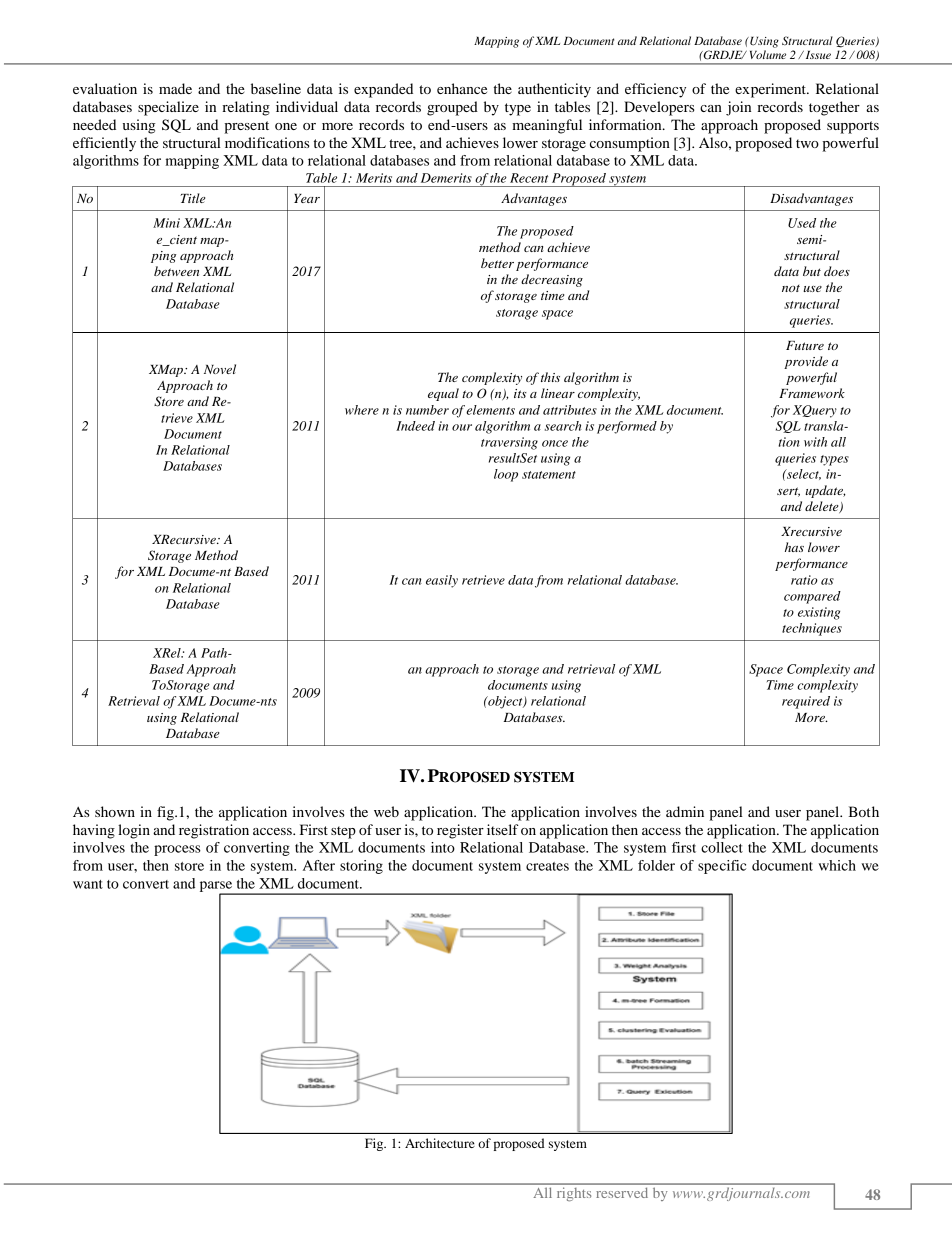 The height and width of the screenshot is (1233, 952). Describe the element at coordinates (175, 88) in the screenshot. I see `made` at that location.
